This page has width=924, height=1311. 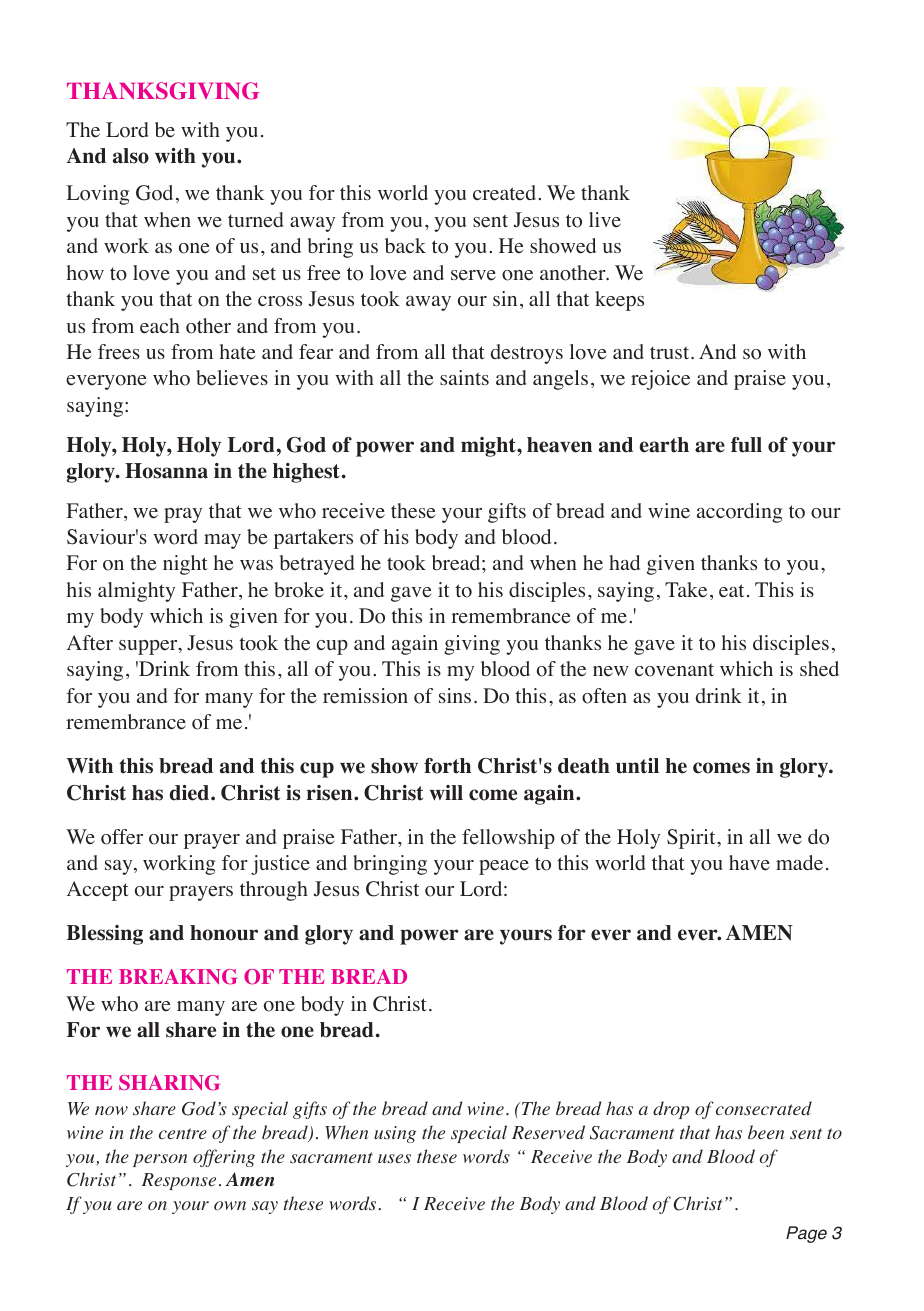 I want to click on uses, so click(x=394, y=1159).
